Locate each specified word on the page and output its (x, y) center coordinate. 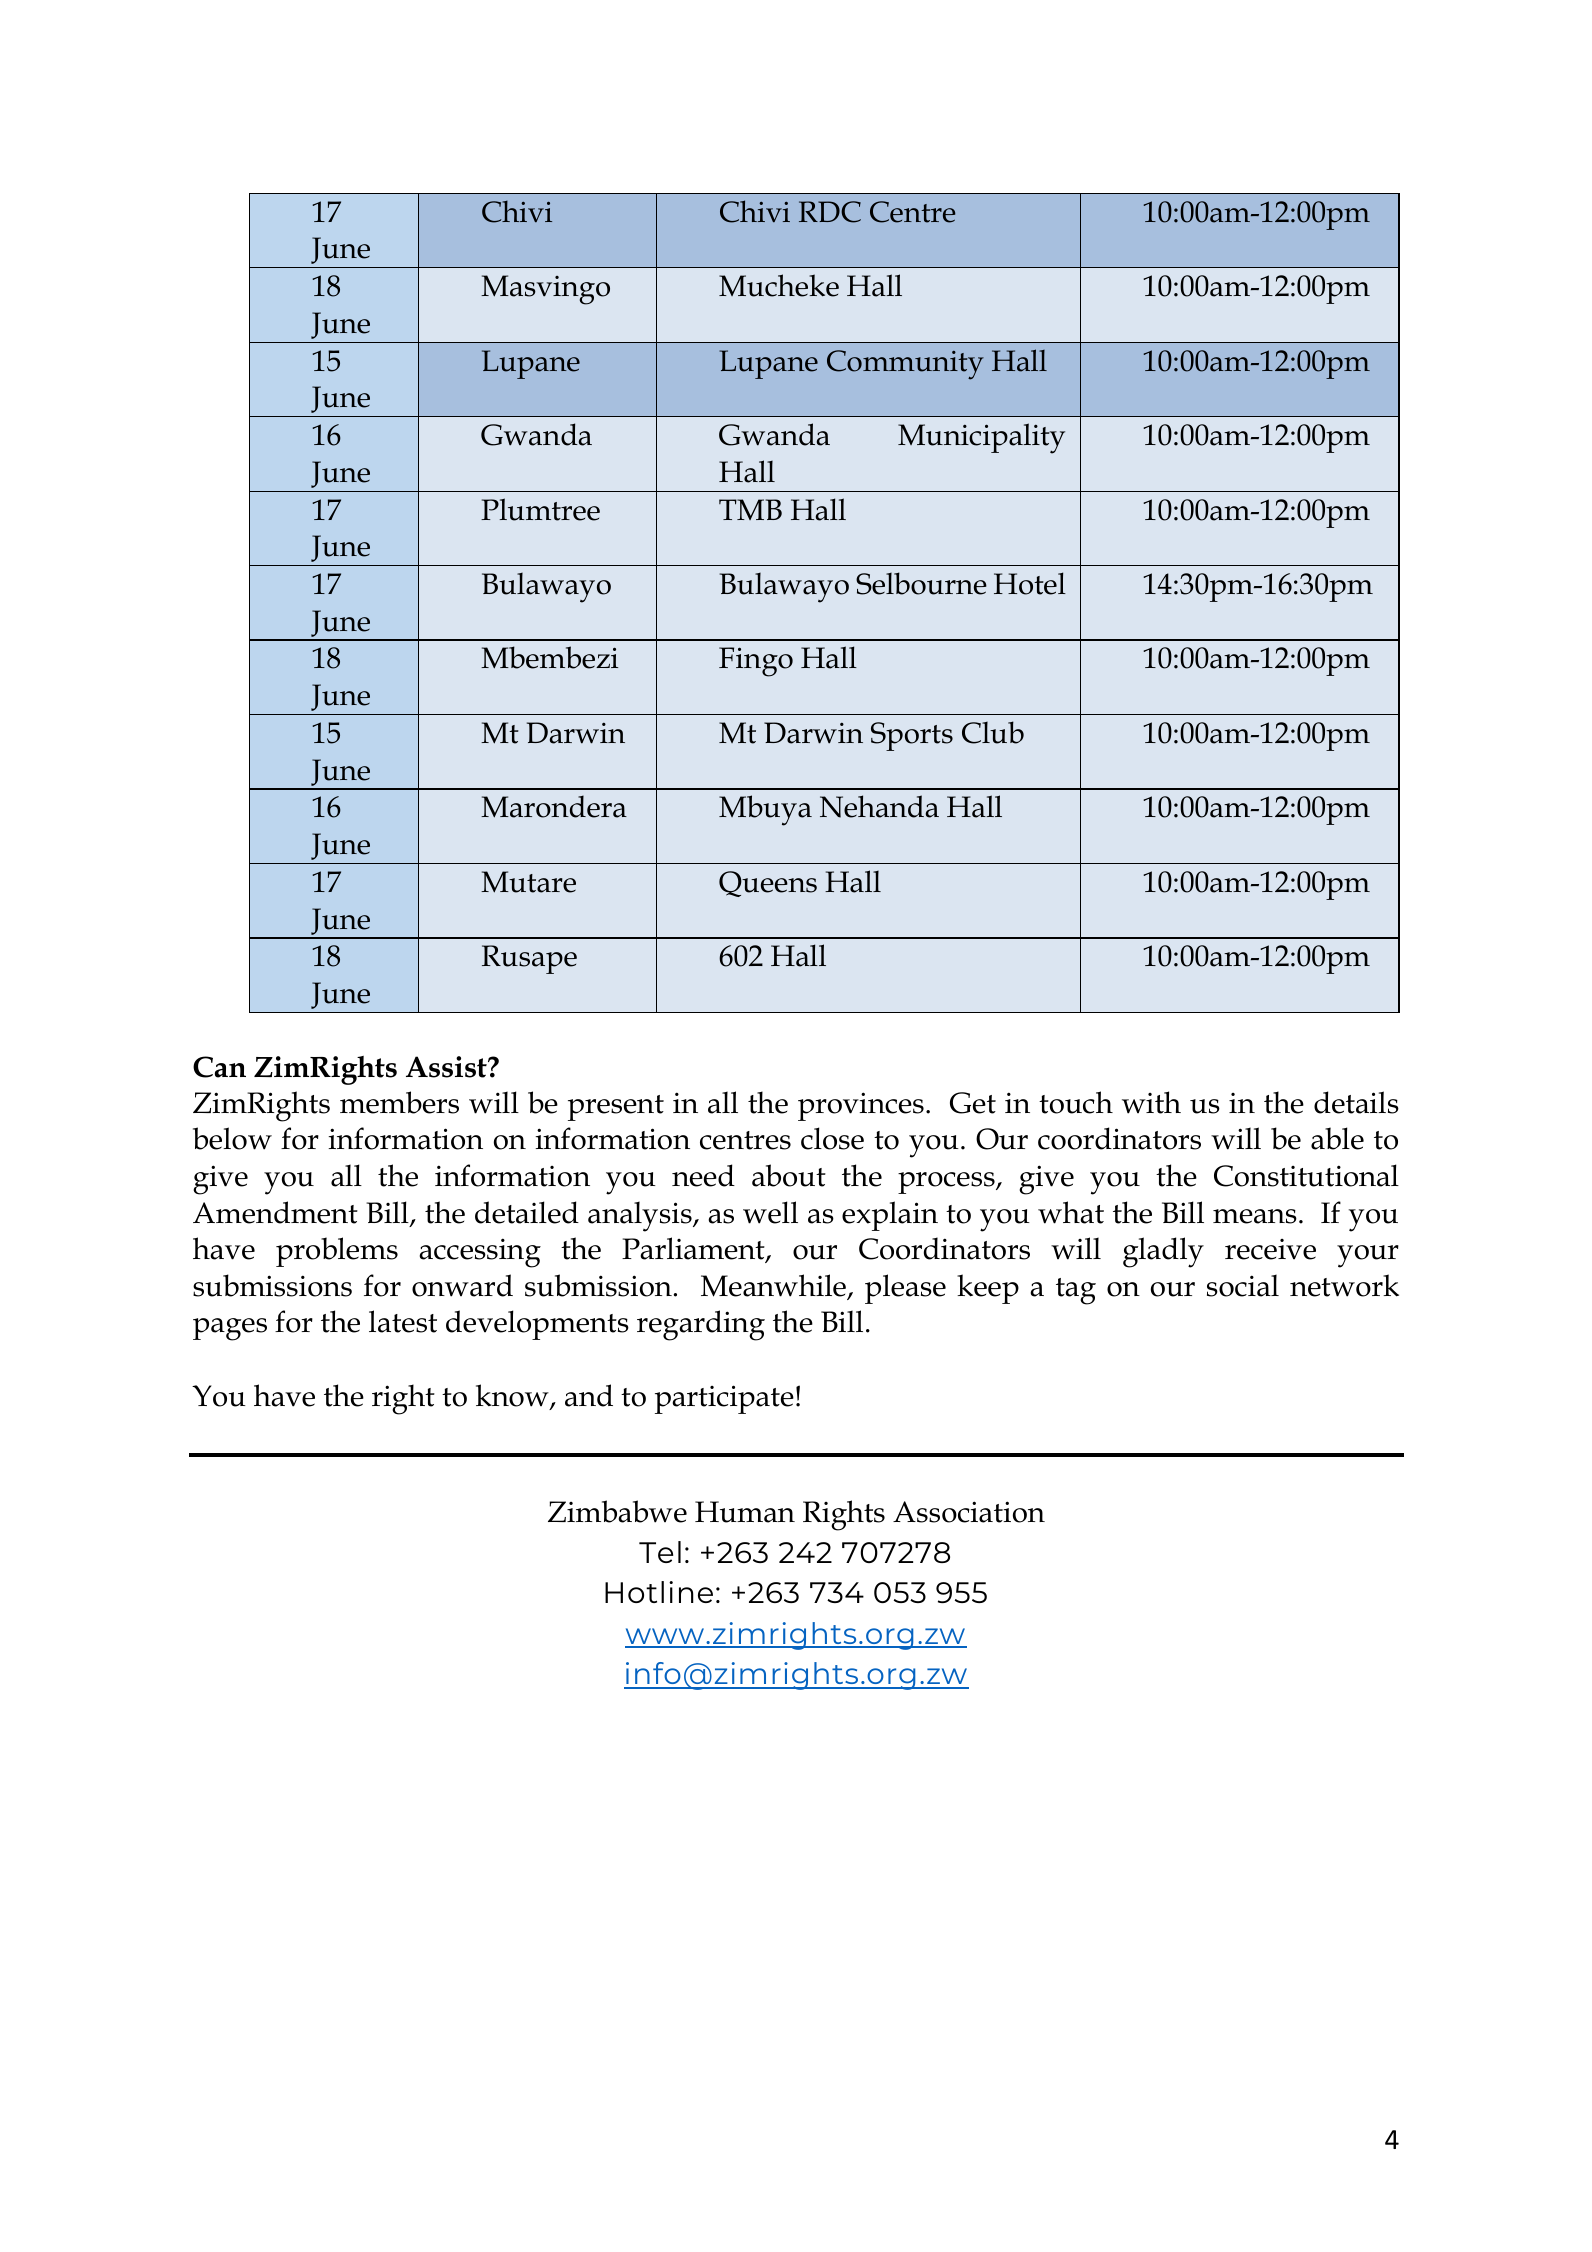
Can (219, 1067)
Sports (912, 736)
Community (905, 365)
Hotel (1030, 583)
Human (745, 1512)
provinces (861, 1106)
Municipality (981, 438)
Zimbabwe (617, 1511)
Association (969, 1512)
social (1243, 1285)
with (1151, 1102)
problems (337, 1252)
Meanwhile (774, 1286)
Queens (768, 884)
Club (993, 732)
